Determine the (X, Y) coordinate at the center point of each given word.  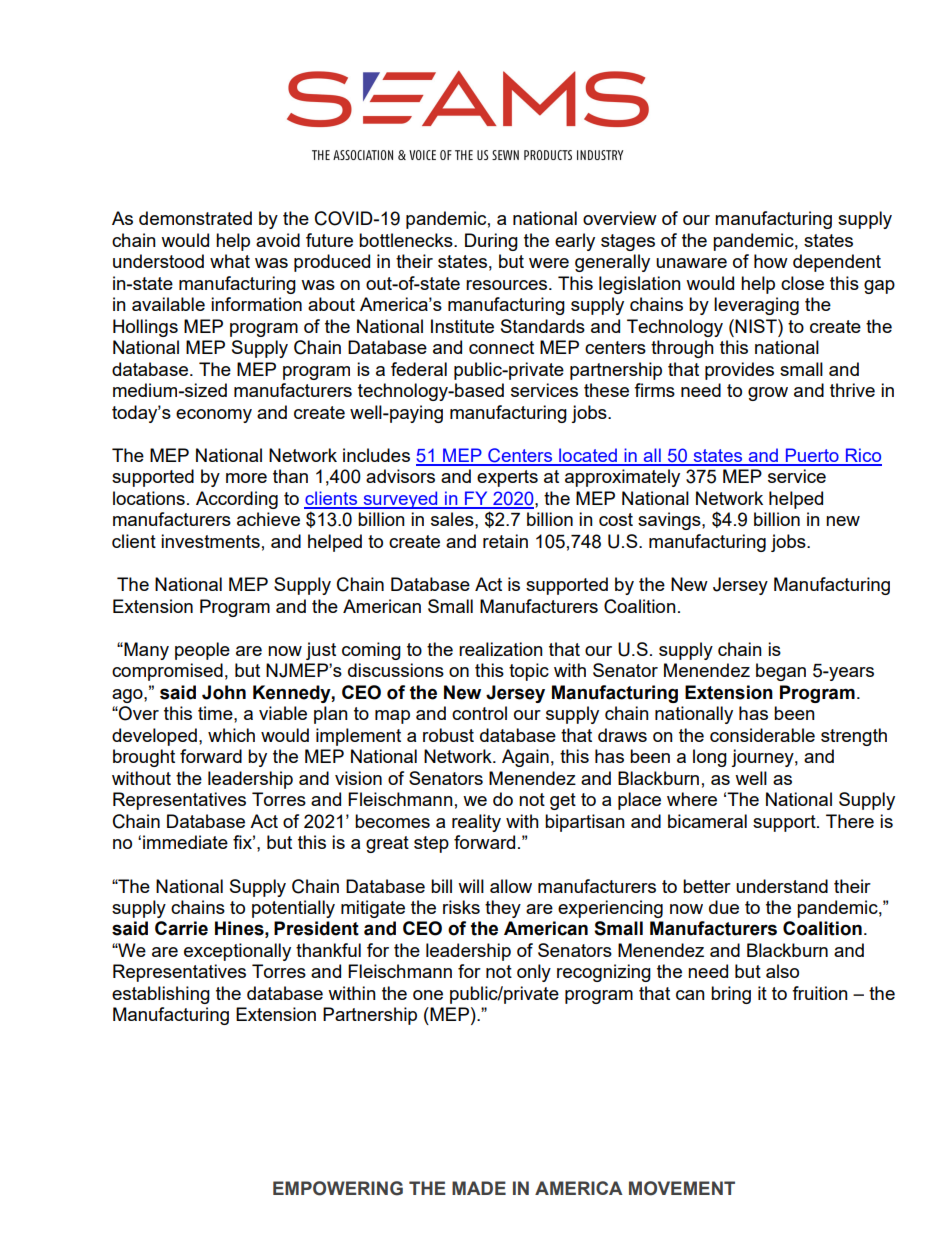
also (782, 971)
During (491, 242)
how (771, 261)
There (850, 821)
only (534, 973)
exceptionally (237, 952)
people (202, 651)
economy (214, 416)
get (563, 801)
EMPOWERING (338, 1188)
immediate (185, 842)
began (781, 672)
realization (501, 649)
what (230, 261)
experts (507, 478)
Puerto (812, 456)
